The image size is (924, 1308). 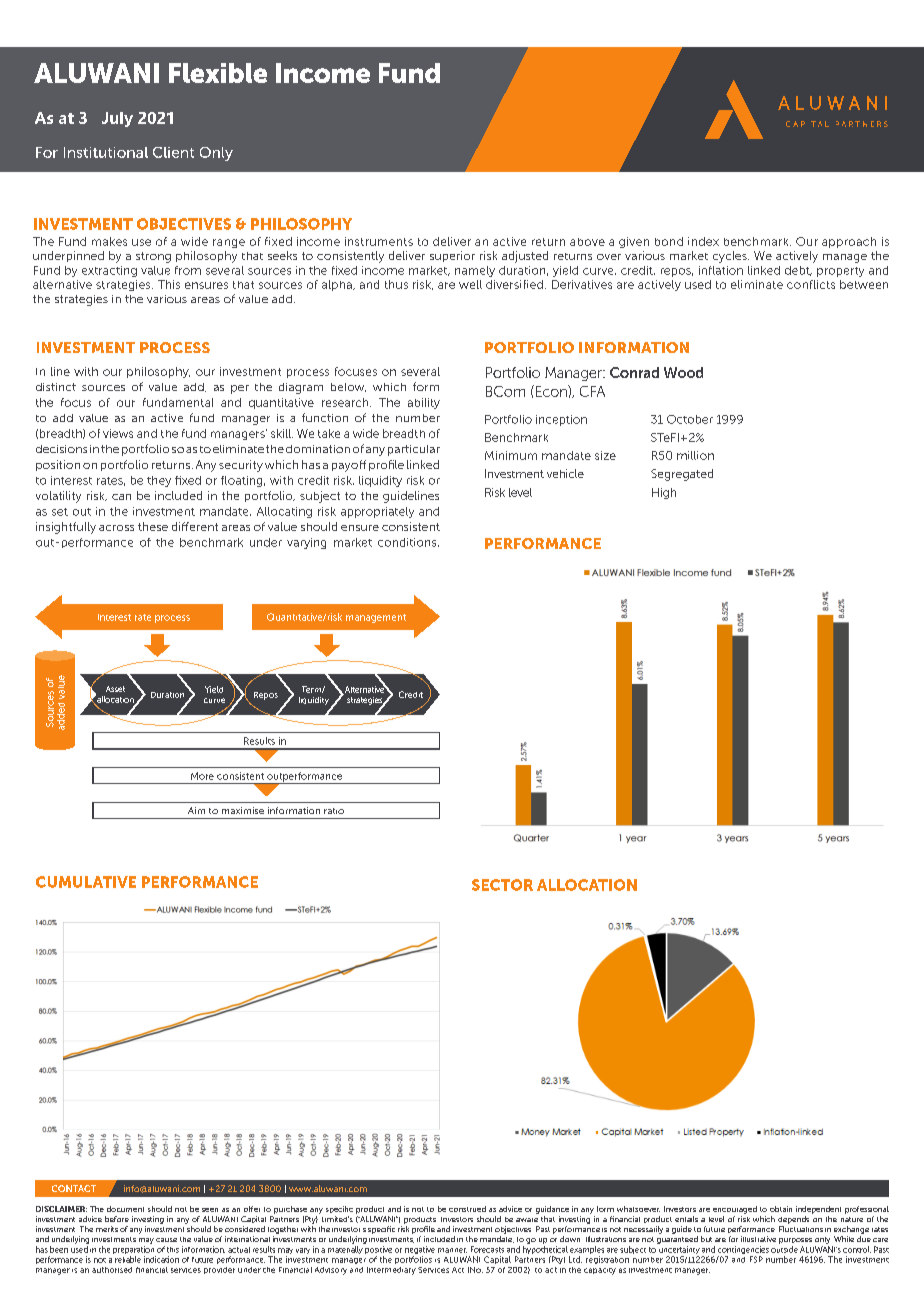 I want to click on instruments, so click(x=379, y=241).
